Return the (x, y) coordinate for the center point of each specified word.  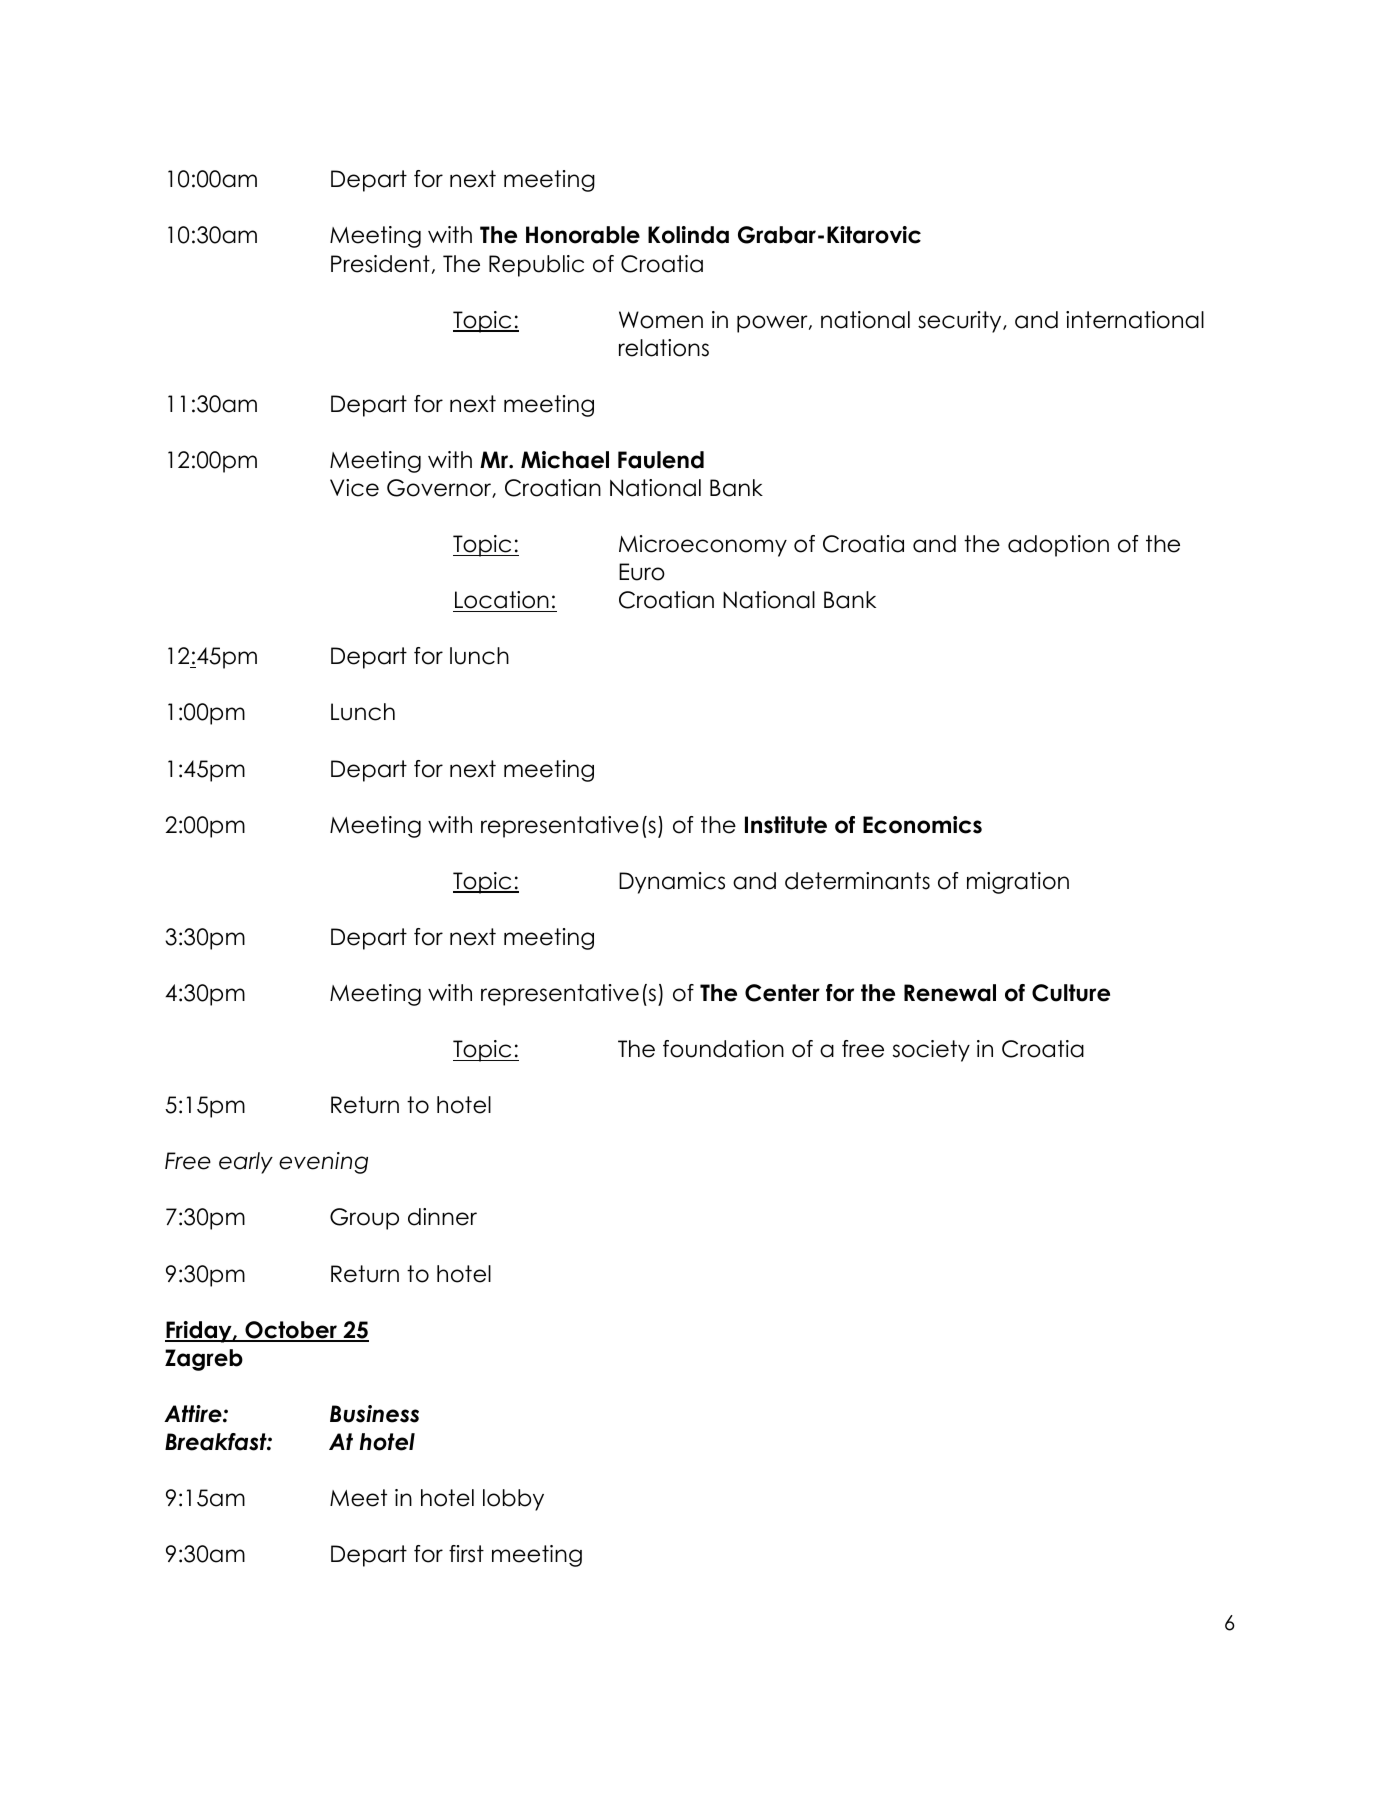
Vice (354, 488)
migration (1018, 883)
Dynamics (672, 883)
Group (364, 1219)
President (380, 264)
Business (374, 1414)
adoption (1058, 546)
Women (661, 320)
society (931, 1051)
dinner (442, 1217)
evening (323, 1163)
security (961, 322)
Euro (642, 572)
